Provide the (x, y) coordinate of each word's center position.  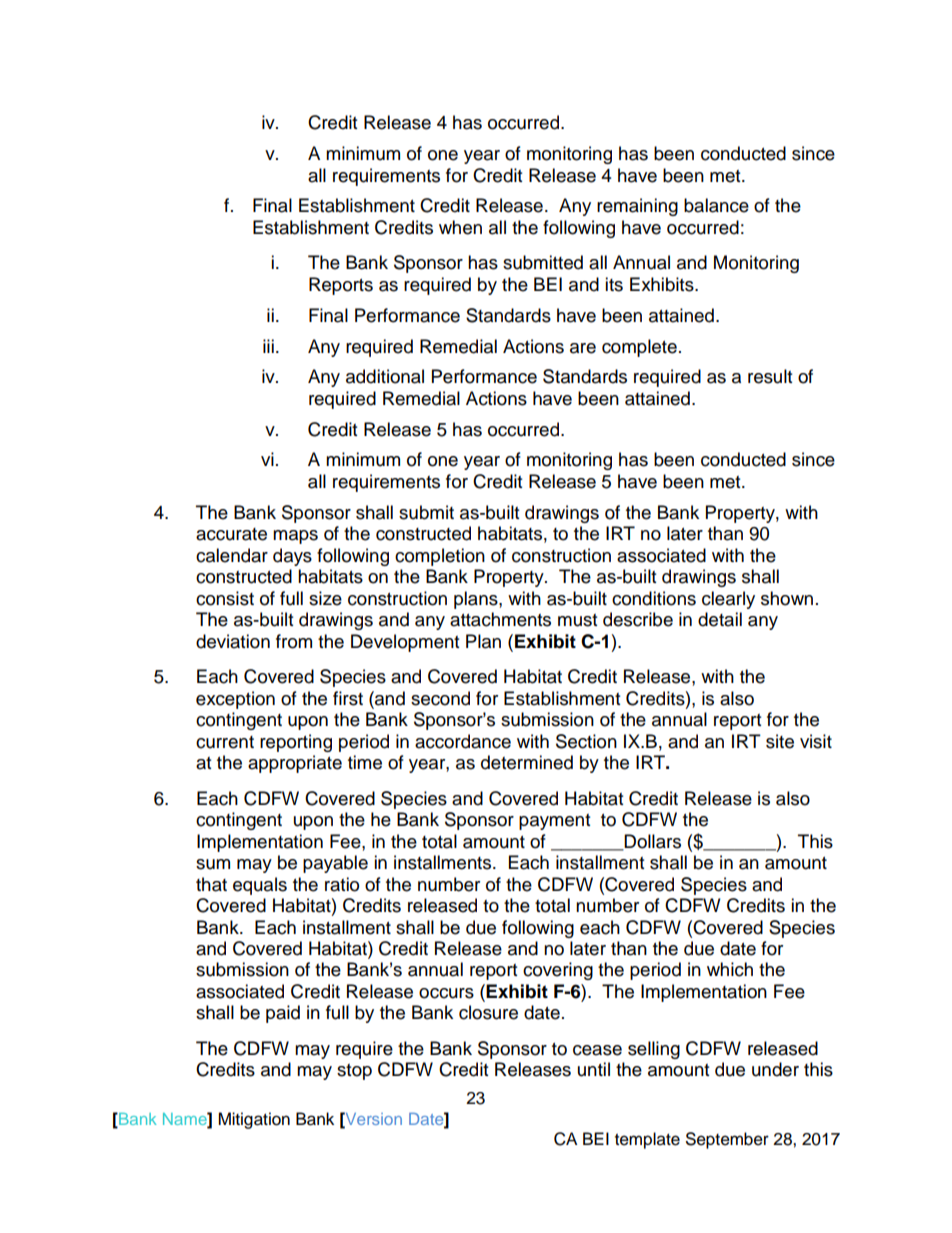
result (770, 376)
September (727, 1140)
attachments (500, 619)
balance (716, 205)
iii (268, 346)
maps (295, 537)
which (730, 969)
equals (260, 886)
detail (720, 619)
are (583, 348)
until (594, 1069)
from (294, 641)
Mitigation (254, 1120)
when (460, 227)
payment (554, 822)
